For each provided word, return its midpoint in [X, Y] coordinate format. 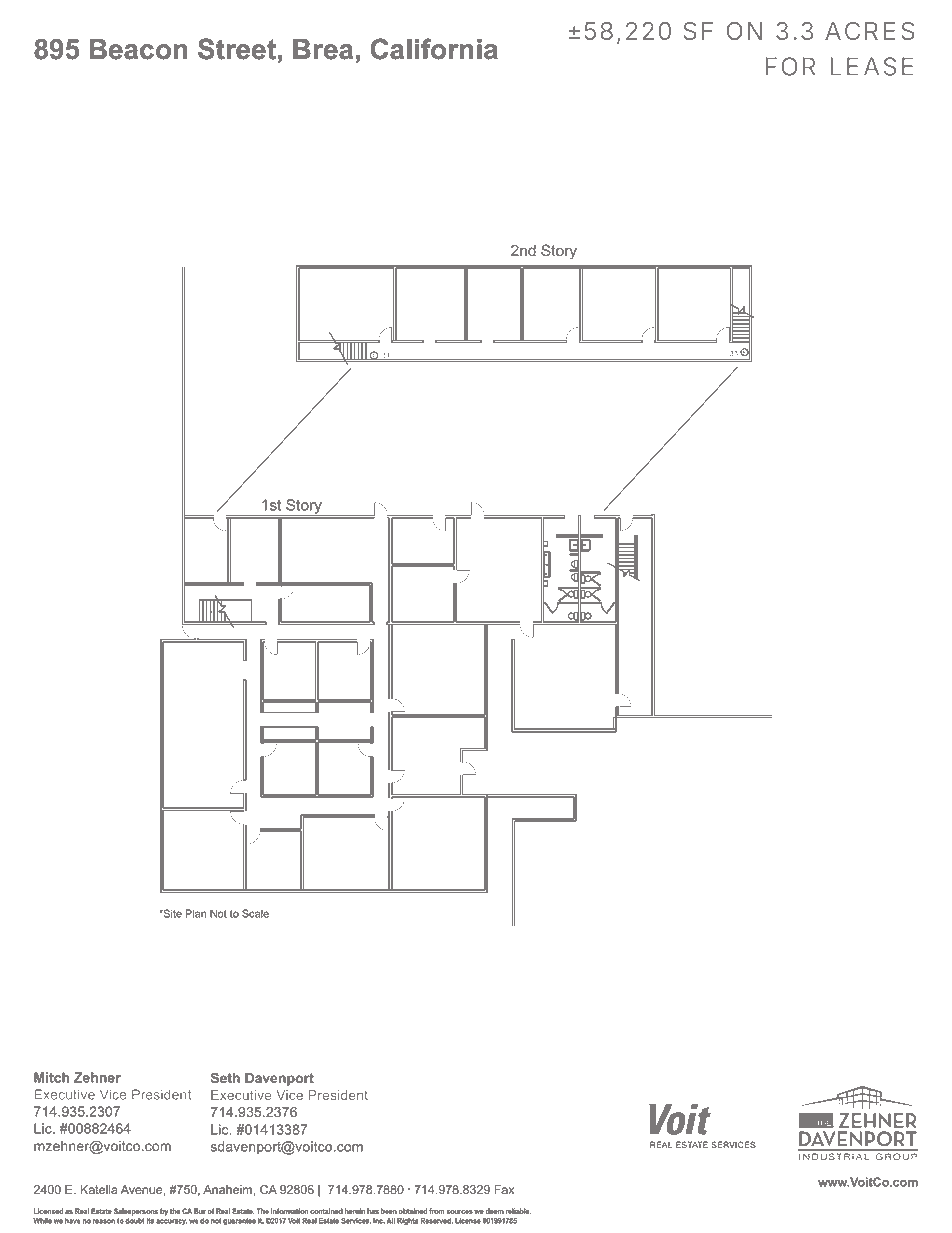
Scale [255, 913]
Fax [504, 1189]
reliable [518, 1211]
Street [237, 49]
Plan [195, 913]
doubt [135, 1221]
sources [459, 1212]
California [434, 49]
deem [495, 1211]
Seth [225, 1078]
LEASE [872, 66]
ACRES [870, 31]
